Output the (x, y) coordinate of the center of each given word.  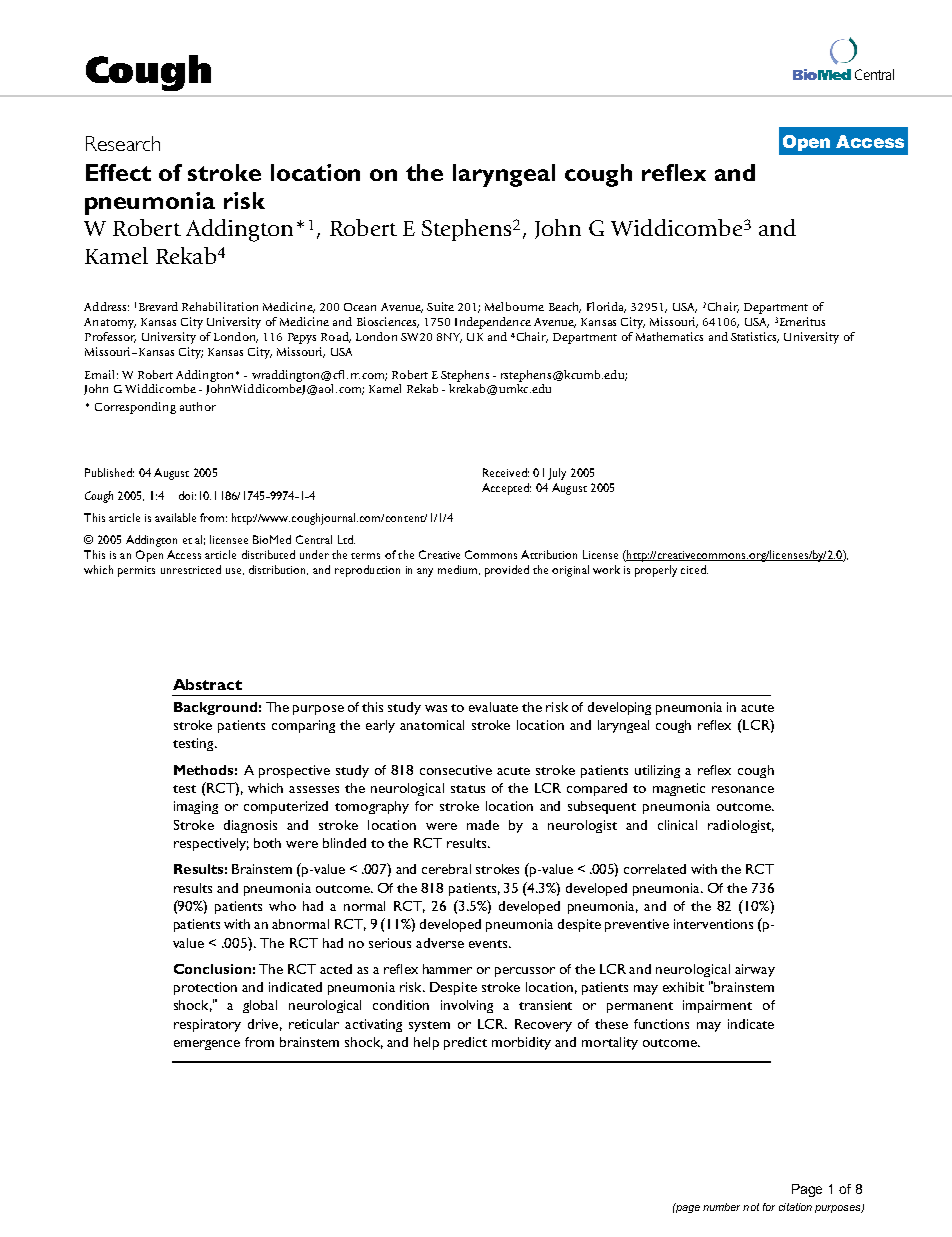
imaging (196, 807)
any (425, 572)
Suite (440, 306)
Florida (606, 307)
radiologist (741, 826)
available (175, 517)
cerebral (446, 869)
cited (694, 569)
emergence (207, 1045)
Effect (118, 172)
